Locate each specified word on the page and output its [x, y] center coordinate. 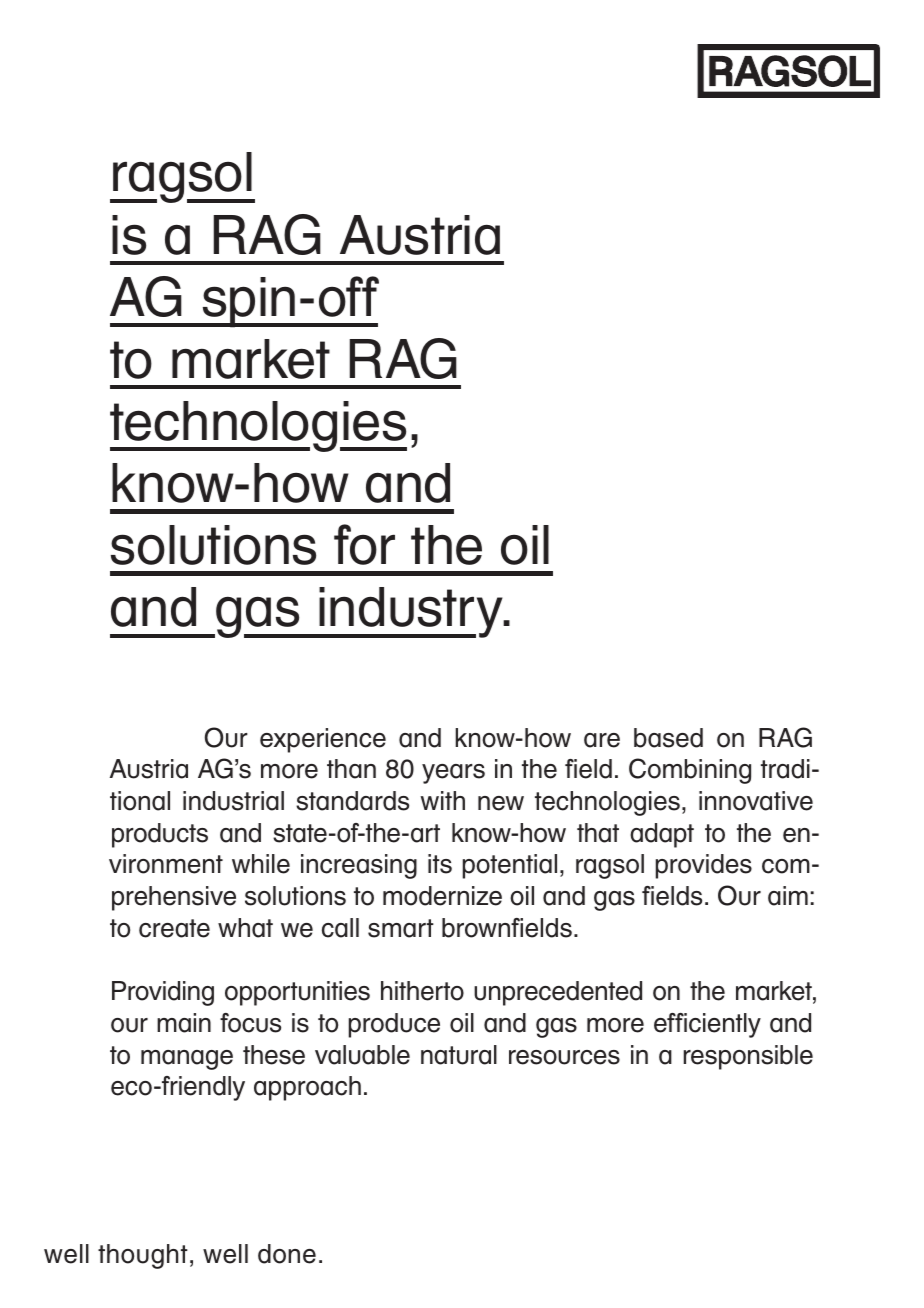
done [287, 1254]
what [245, 928]
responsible [748, 1057]
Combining [690, 771]
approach [307, 1088]
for [364, 544]
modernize [442, 896]
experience [323, 740]
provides [704, 866]
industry [411, 612]
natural [459, 1055]
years [453, 774]
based [668, 738]
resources [564, 1057]
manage [187, 1060]
